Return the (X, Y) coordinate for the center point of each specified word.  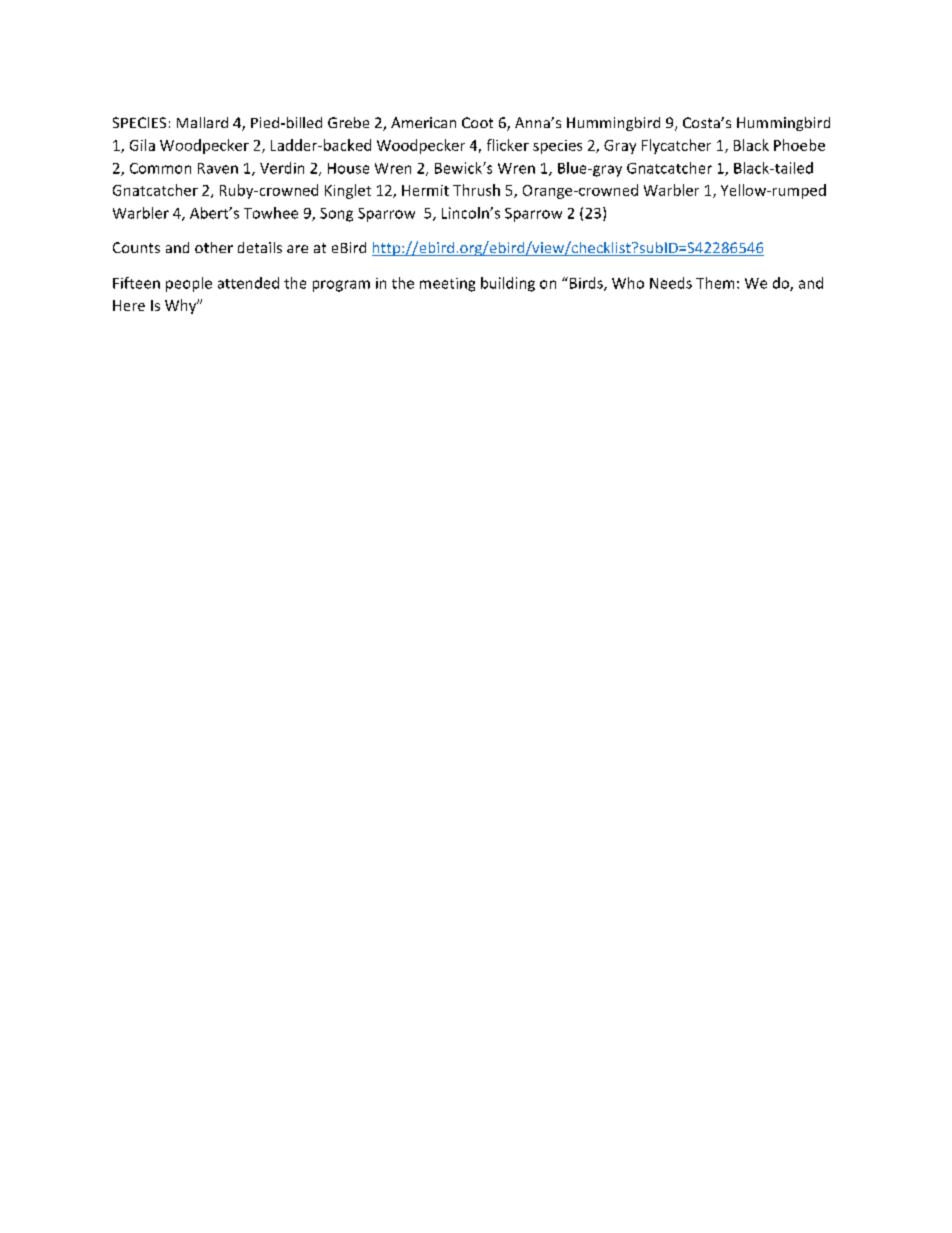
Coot (477, 122)
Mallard (202, 122)
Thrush (476, 190)
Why (182, 306)
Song (336, 215)
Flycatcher (676, 146)
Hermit (425, 190)
